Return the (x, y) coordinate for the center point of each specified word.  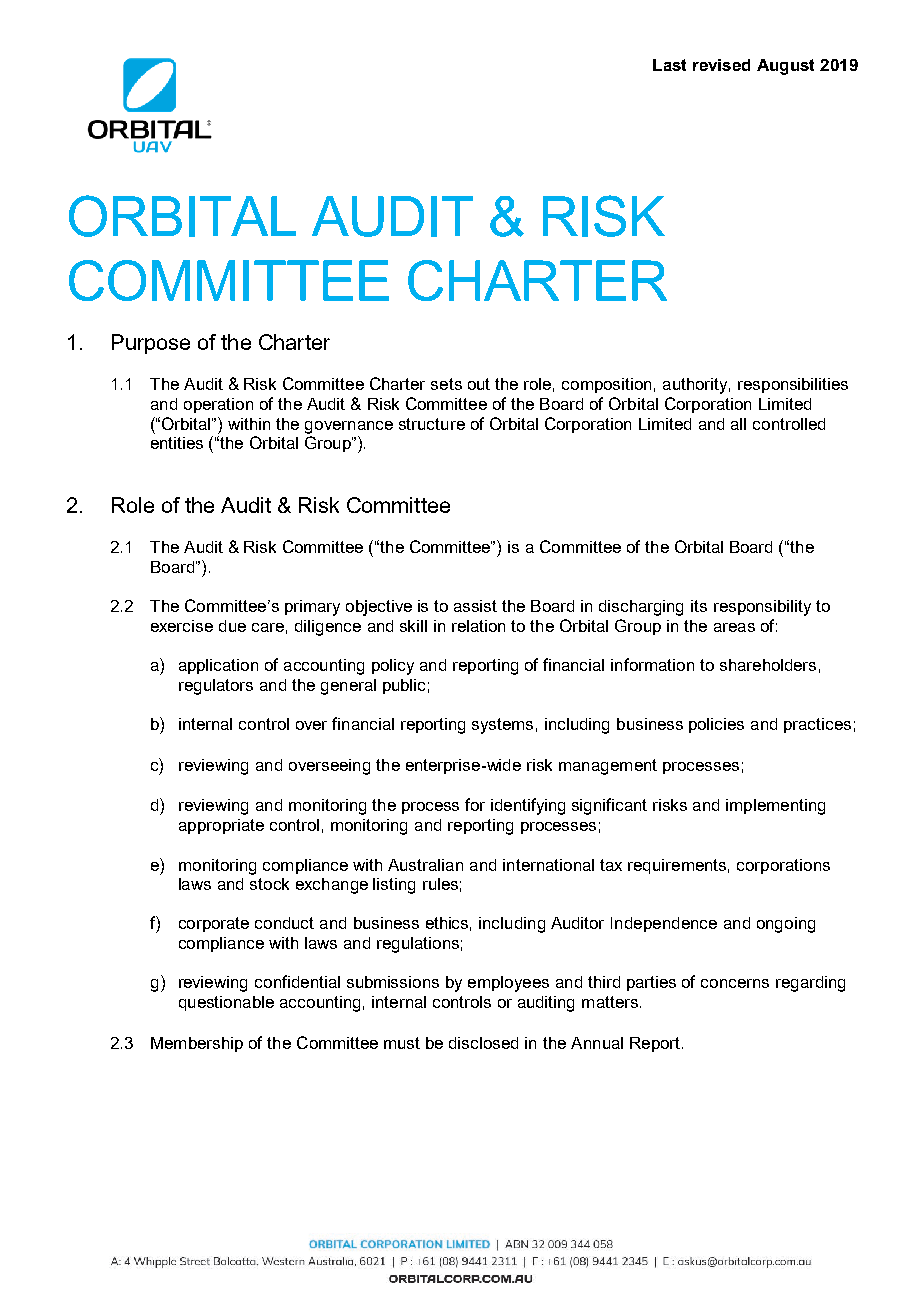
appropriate (221, 826)
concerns (735, 983)
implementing (775, 807)
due (232, 626)
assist (475, 606)
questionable (226, 1003)
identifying (528, 806)
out (479, 384)
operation (218, 405)
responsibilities (793, 385)
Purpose (151, 344)
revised (721, 65)
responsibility (762, 608)
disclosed (483, 1043)
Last (669, 65)
